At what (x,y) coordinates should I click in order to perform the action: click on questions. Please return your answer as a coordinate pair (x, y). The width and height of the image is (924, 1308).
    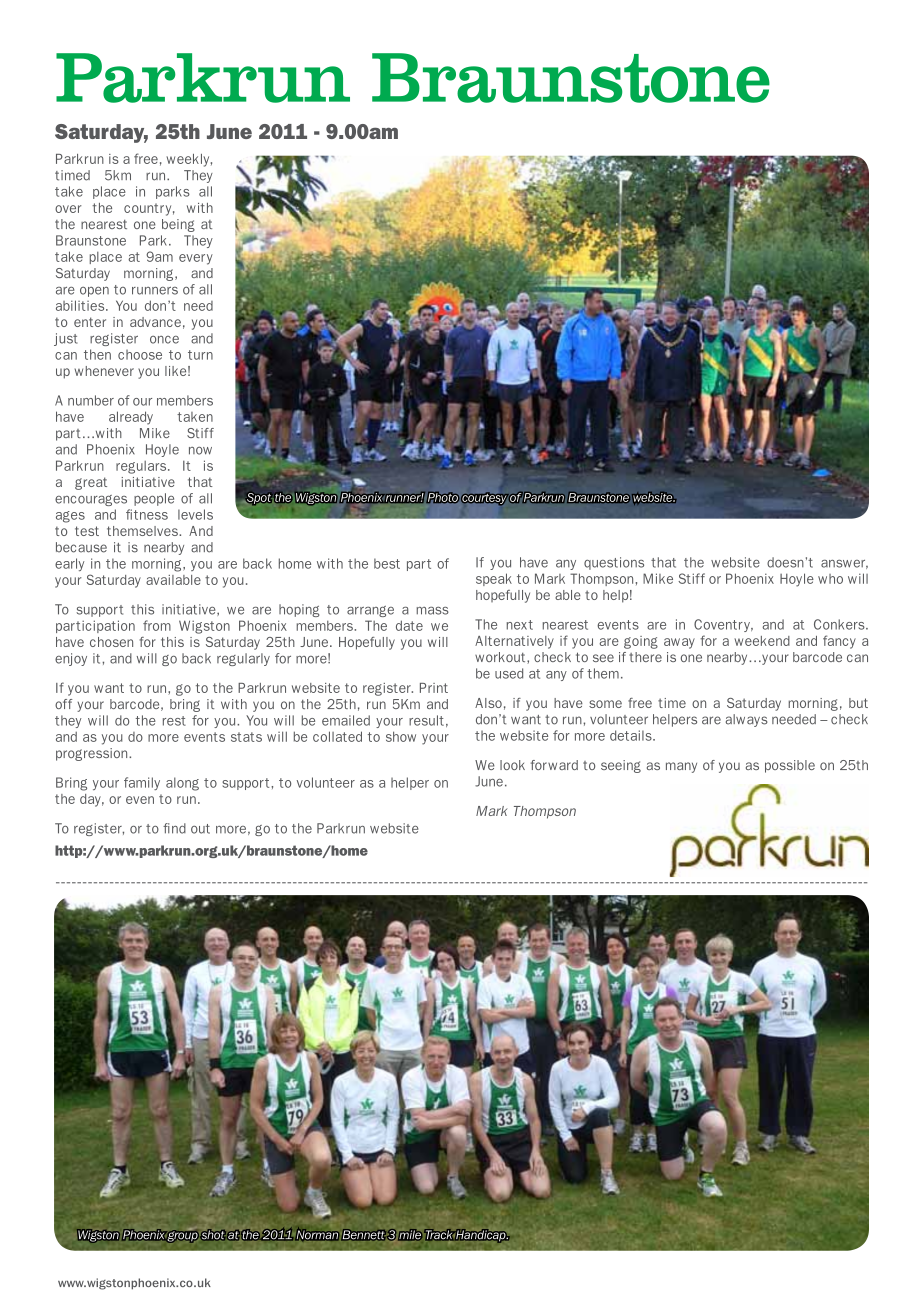
    Looking at the image, I should click on (614, 563).
